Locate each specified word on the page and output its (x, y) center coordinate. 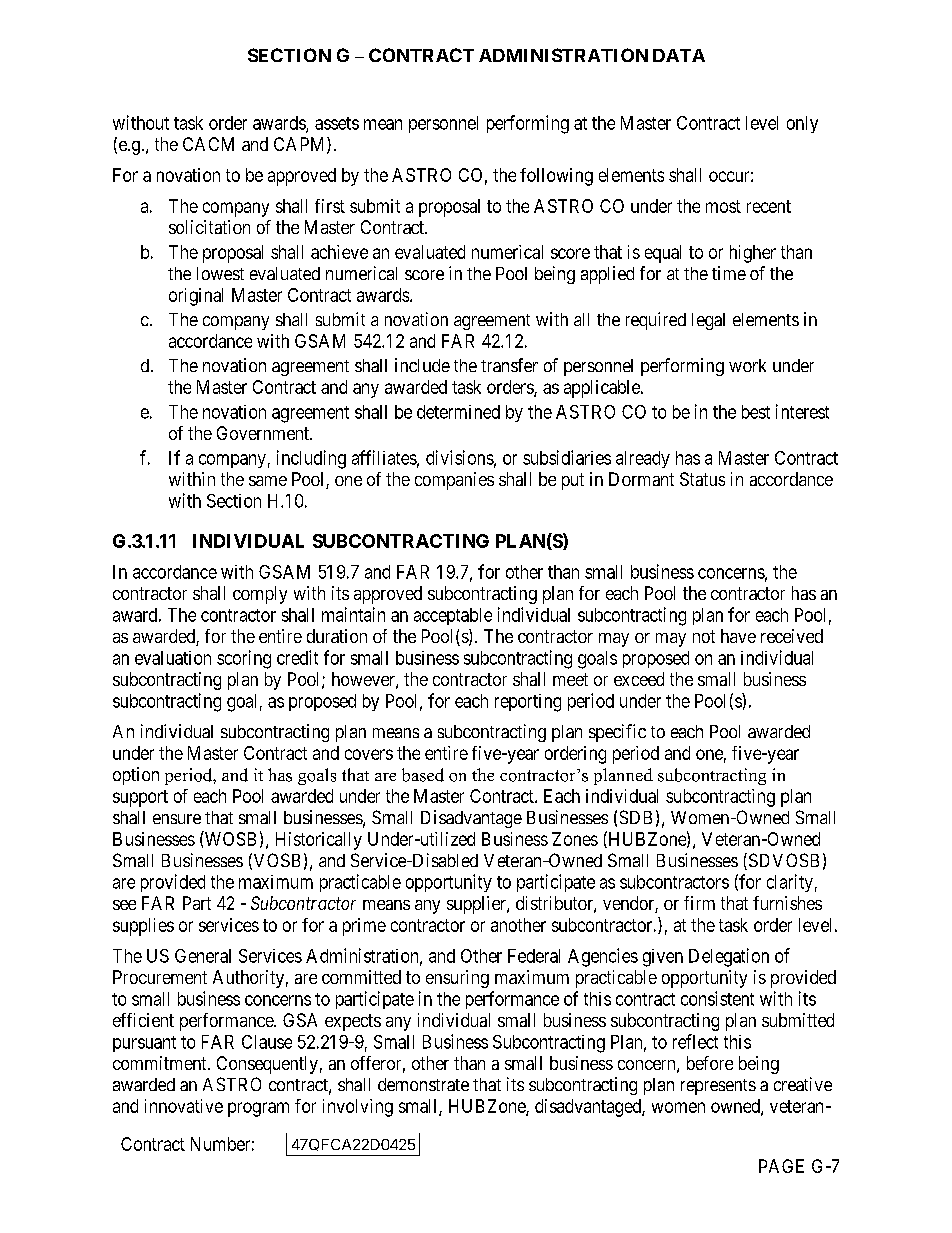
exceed (639, 679)
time (729, 273)
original (196, 297)
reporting (528, 703)
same (268, 481)
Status (702, 479)
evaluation (173, 658)
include (422, 365)
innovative (184, 1106)
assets (337, 123)
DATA (679, 55)
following (556, 177)
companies (454, 481)
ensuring (457, 979)
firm (699, 903)
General (203, 956)
